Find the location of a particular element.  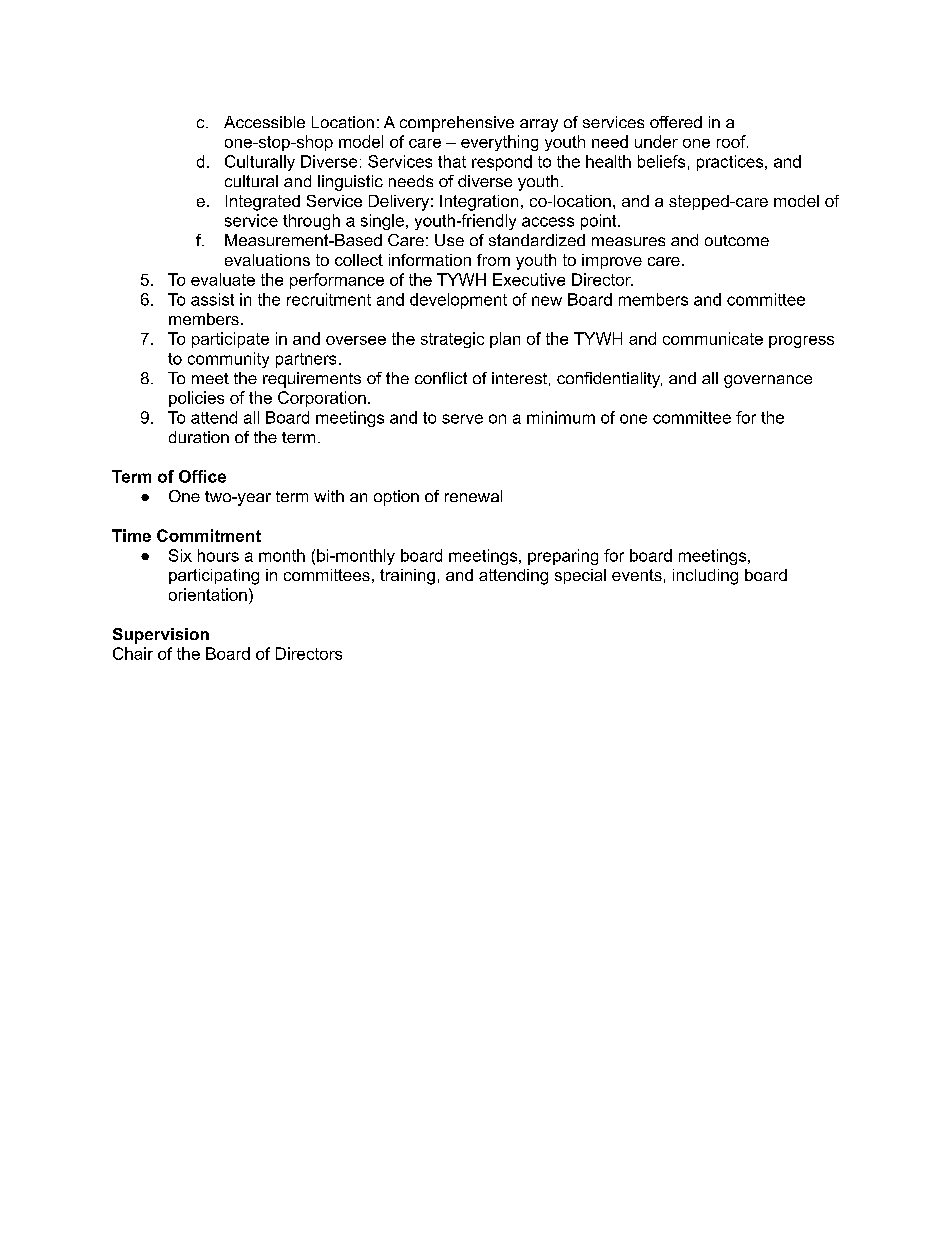

development is located at coordinates (458, 301).
